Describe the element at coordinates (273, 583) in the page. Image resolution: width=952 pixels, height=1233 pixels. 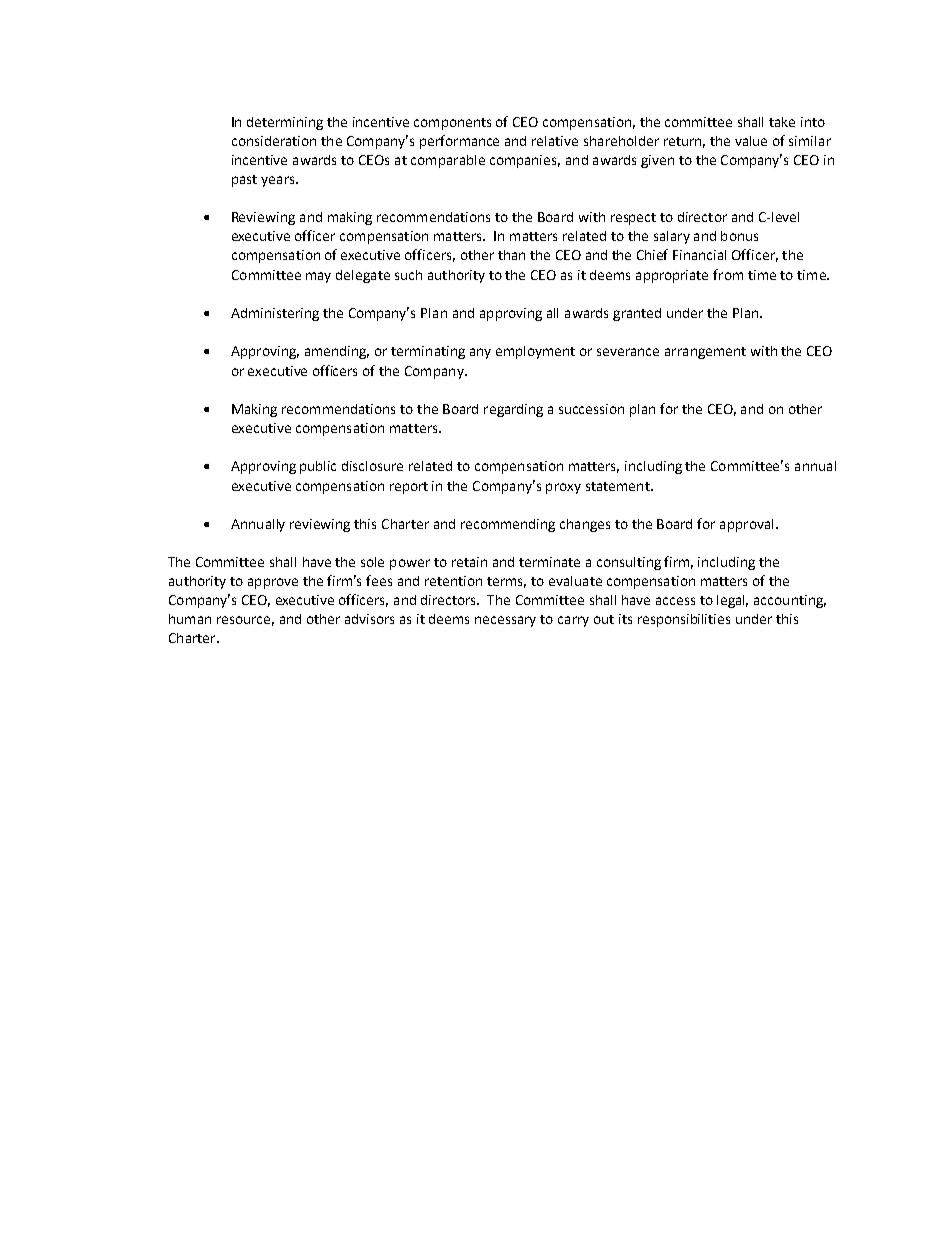
I see `approve` at that location.
